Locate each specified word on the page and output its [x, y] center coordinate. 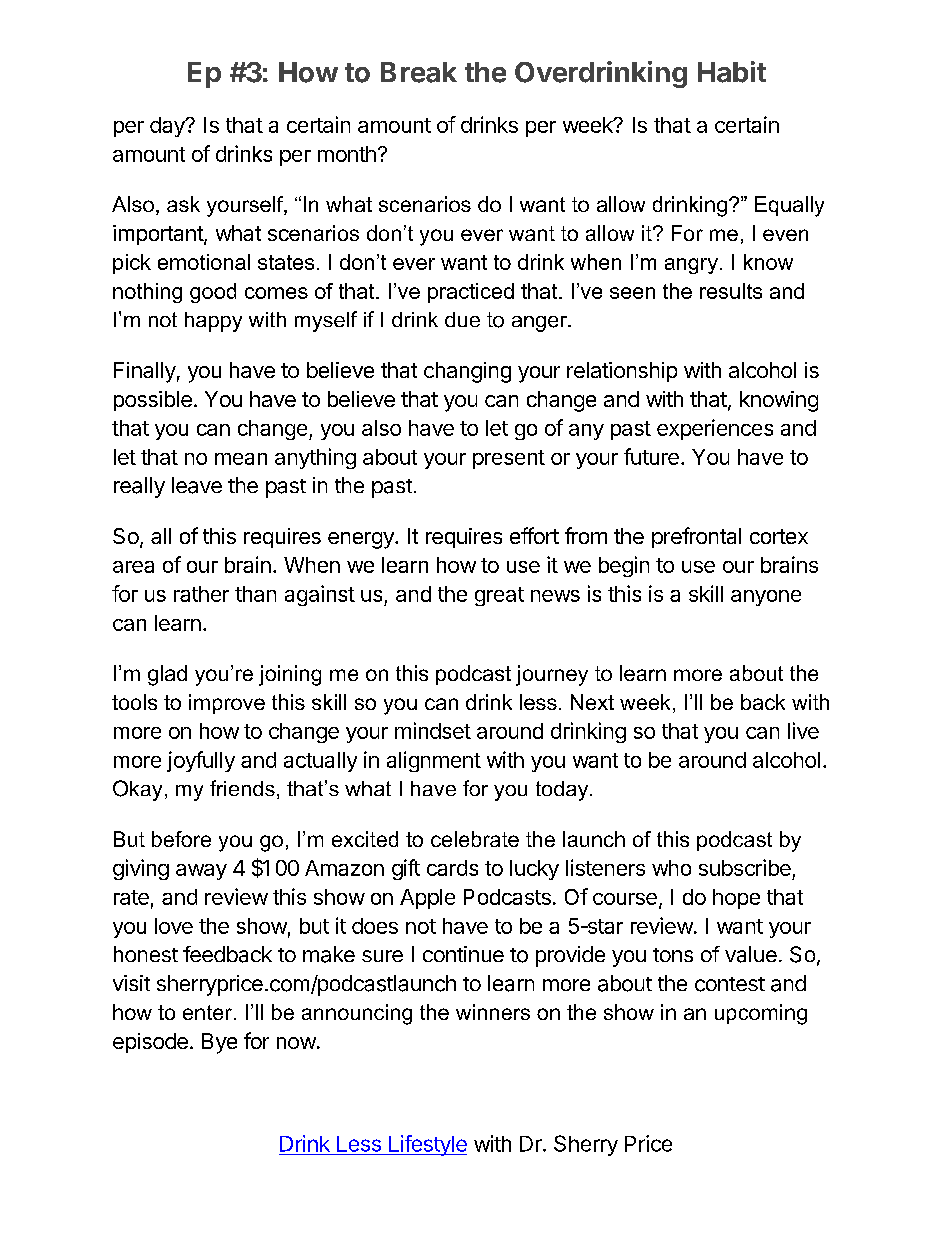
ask [183, 204]
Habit [732, 72]
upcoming [761, 1014]
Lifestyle [427, 1145]
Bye [219, 1043]
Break [419, 72]
